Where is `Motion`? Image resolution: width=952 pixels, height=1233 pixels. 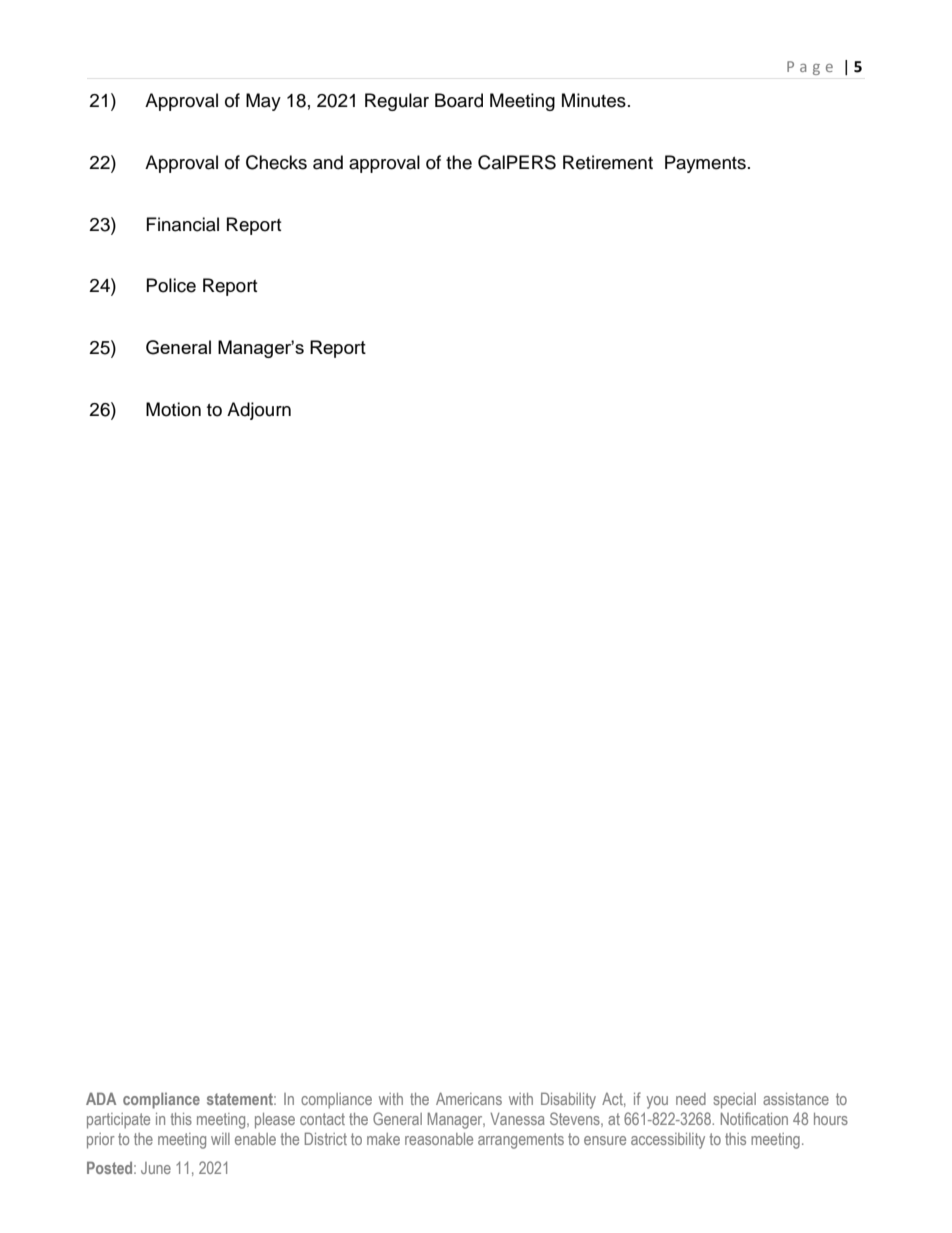
Motion is located at coordinates (173, 409).
